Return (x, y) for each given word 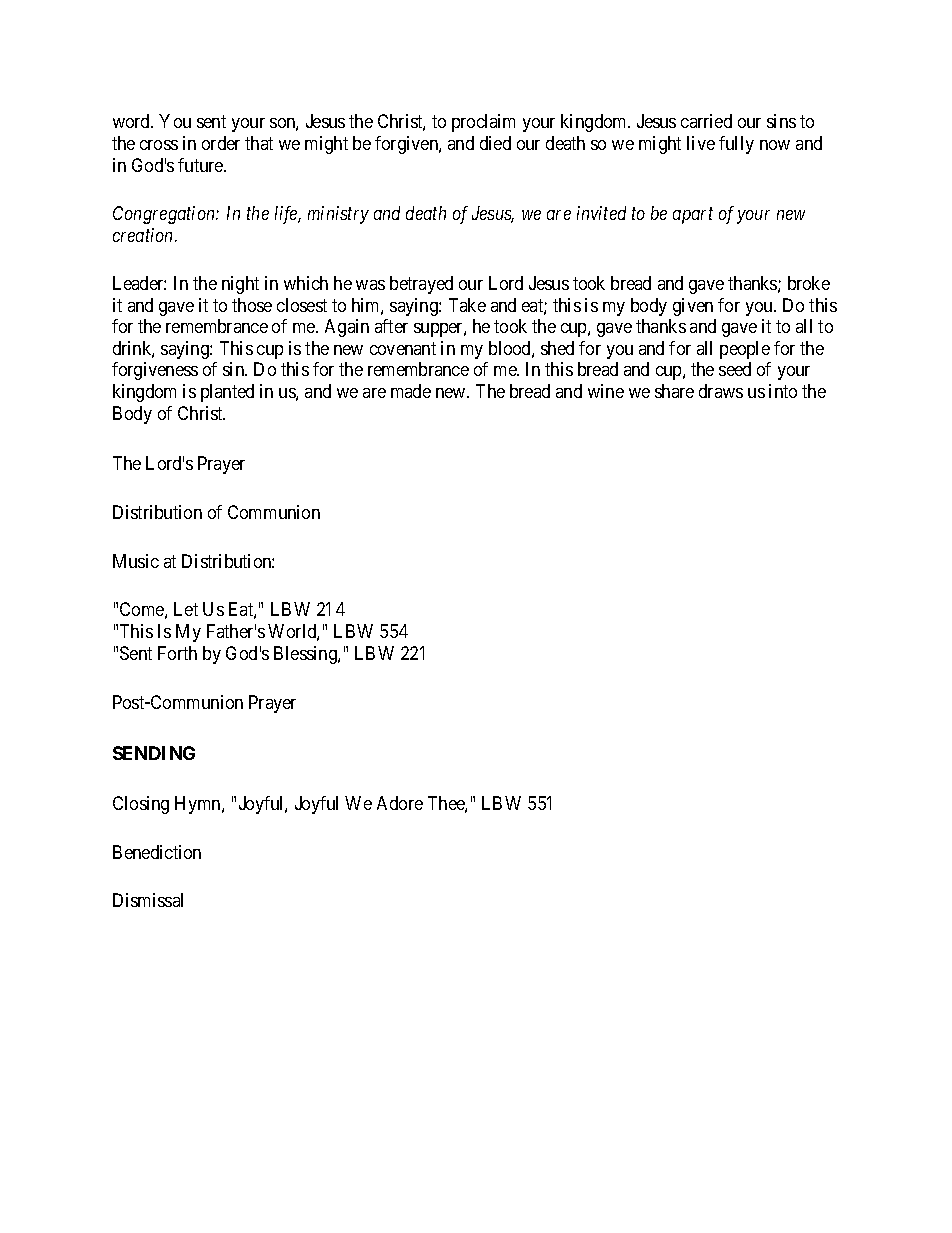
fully (736, 145)
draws (721, 391)
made (411, 391)
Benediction (157, 852)
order (221, 143)
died (495, 143)
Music (136, 561)
